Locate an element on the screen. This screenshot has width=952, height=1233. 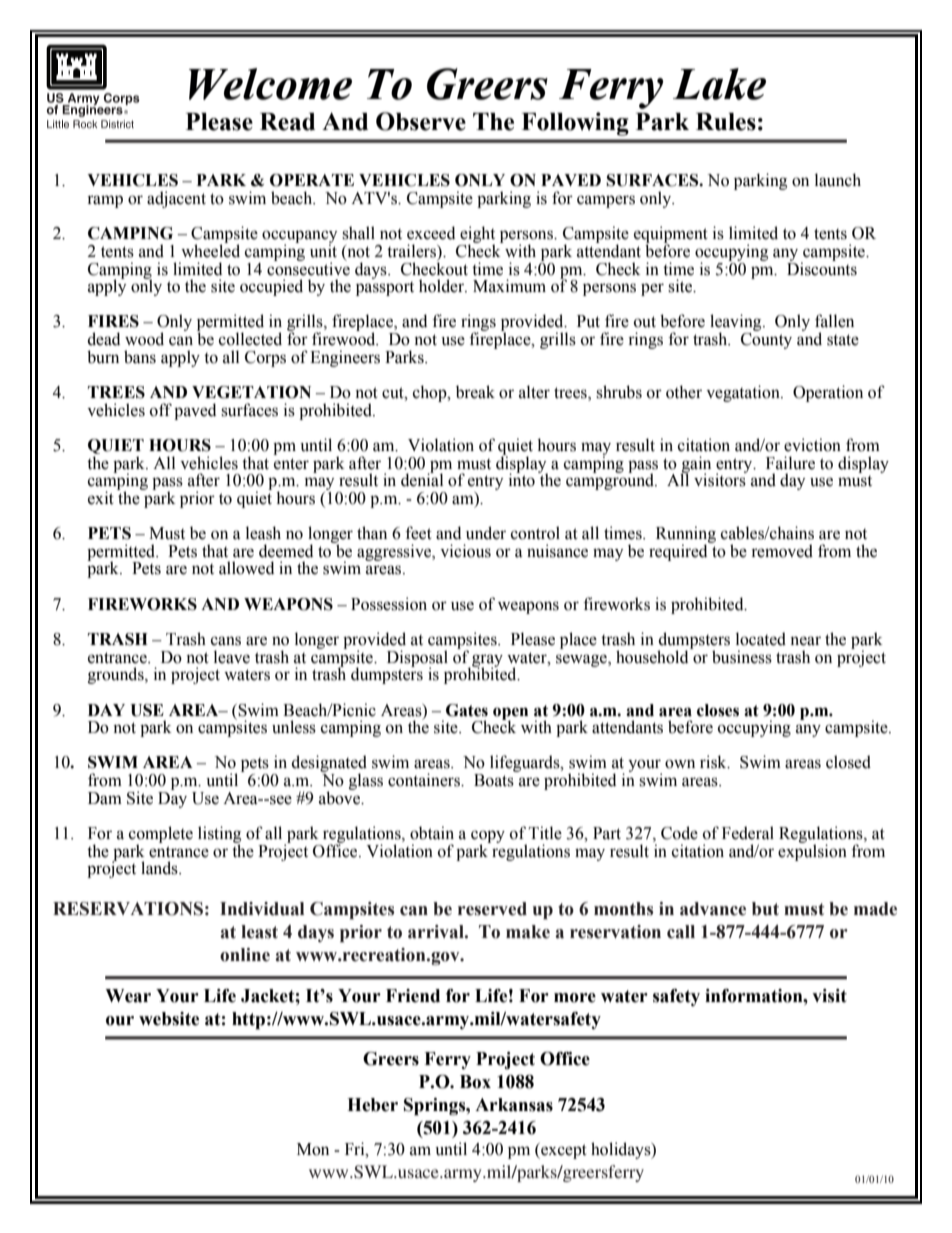
Arkansas is located at coordinates (514, 1105).
